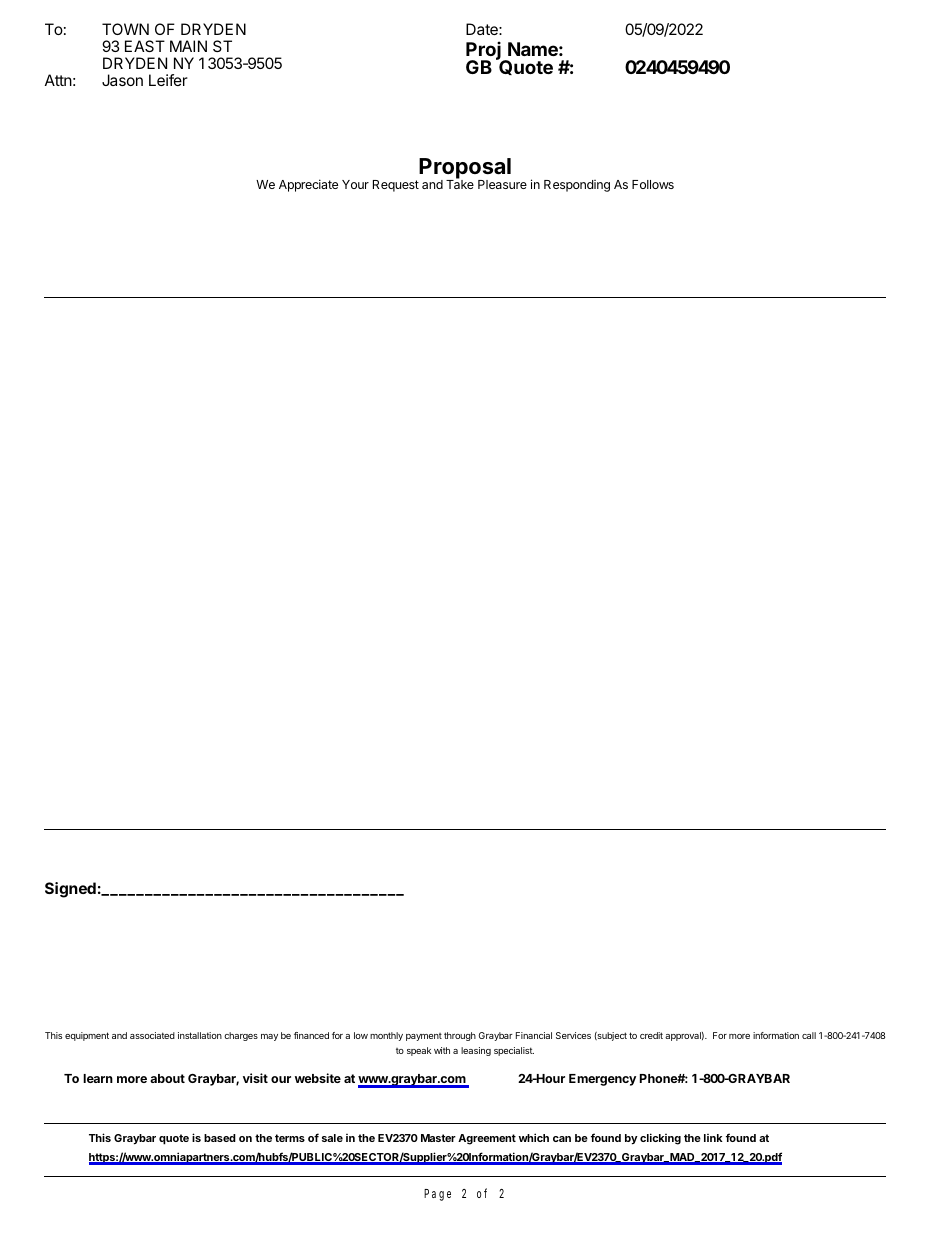 The image size is (952, 1237). I want to click on Master, so click(438, 1138).
